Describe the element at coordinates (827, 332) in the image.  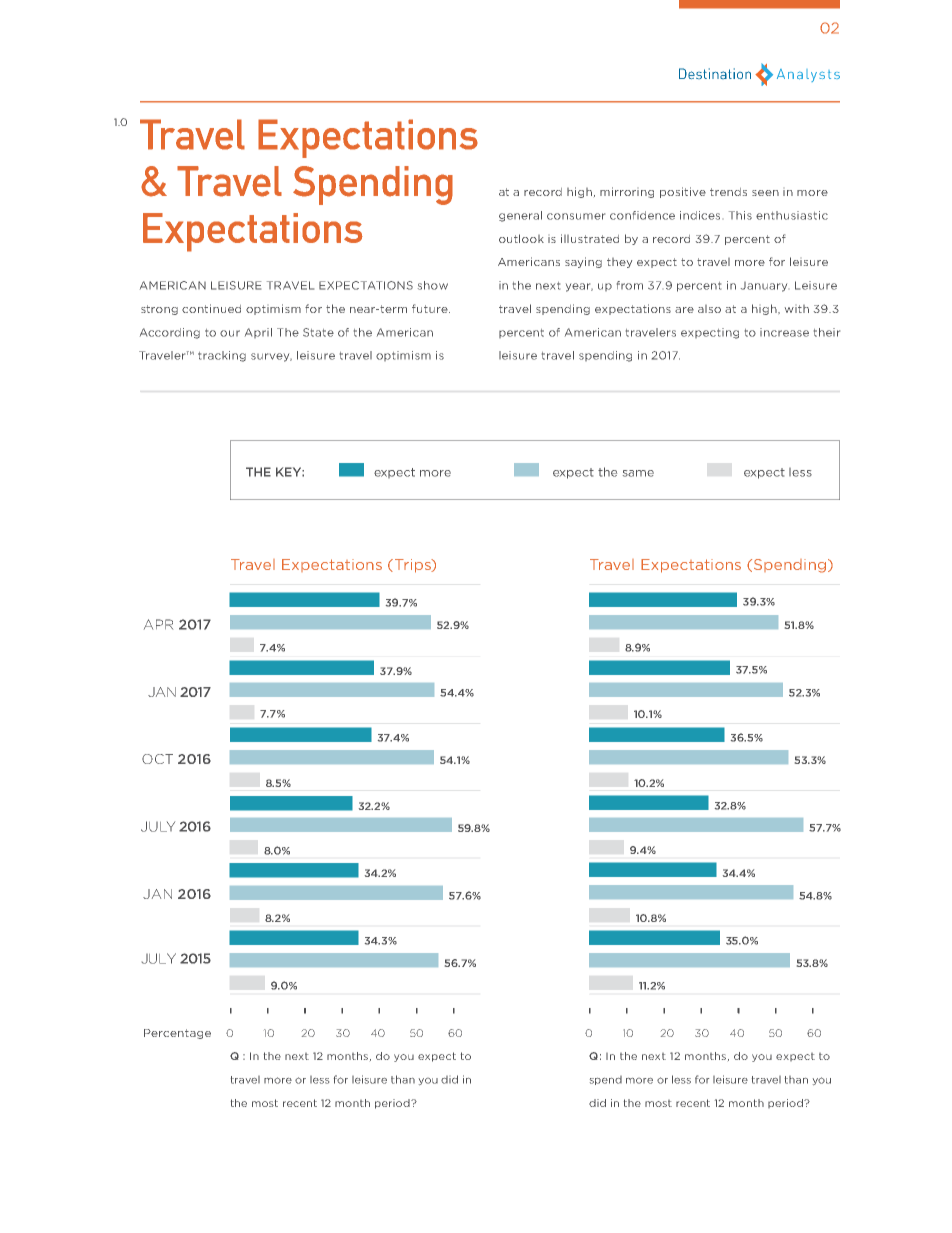
I see `their` at that location.
